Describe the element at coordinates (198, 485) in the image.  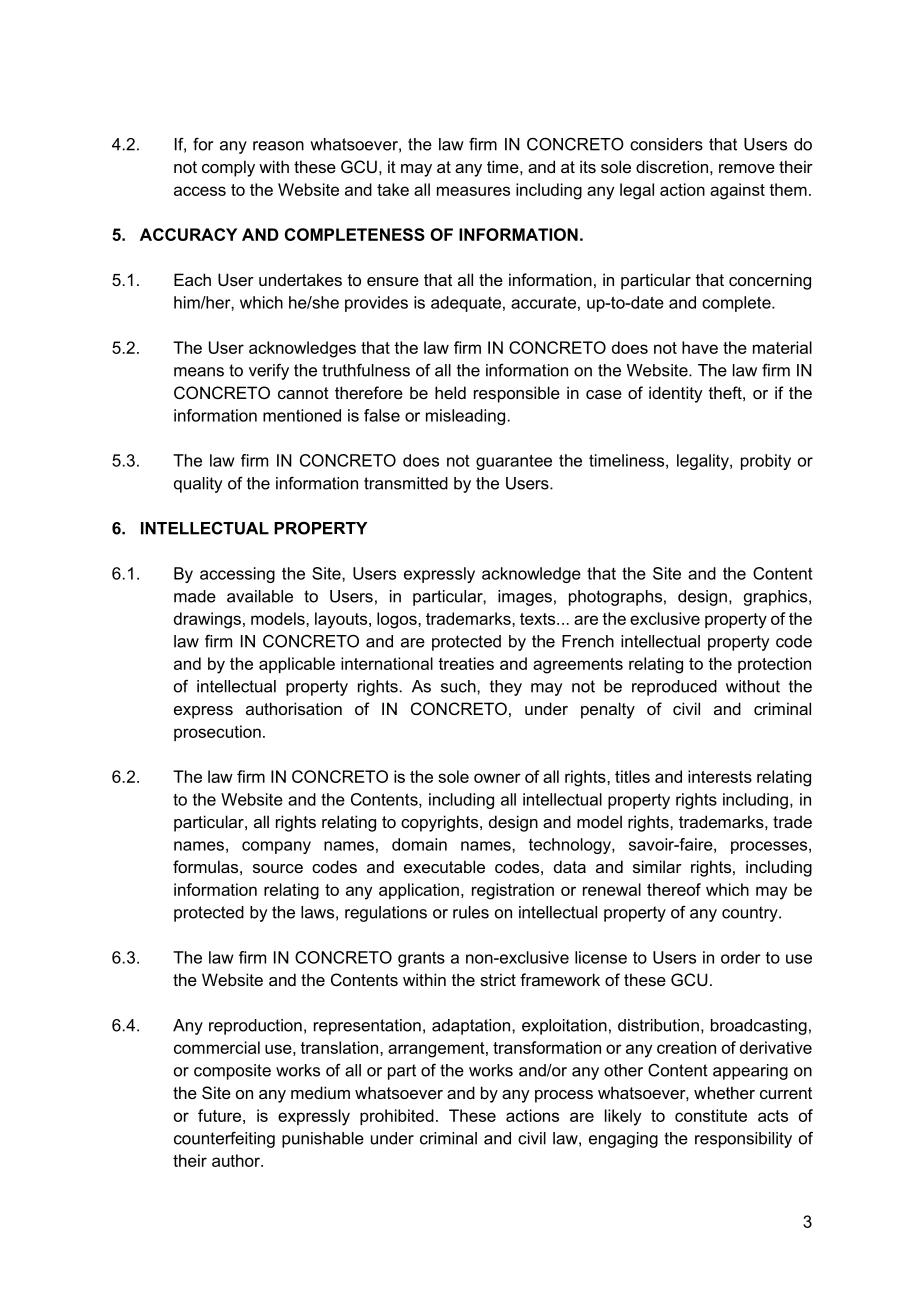
I see `quality` at that location.
